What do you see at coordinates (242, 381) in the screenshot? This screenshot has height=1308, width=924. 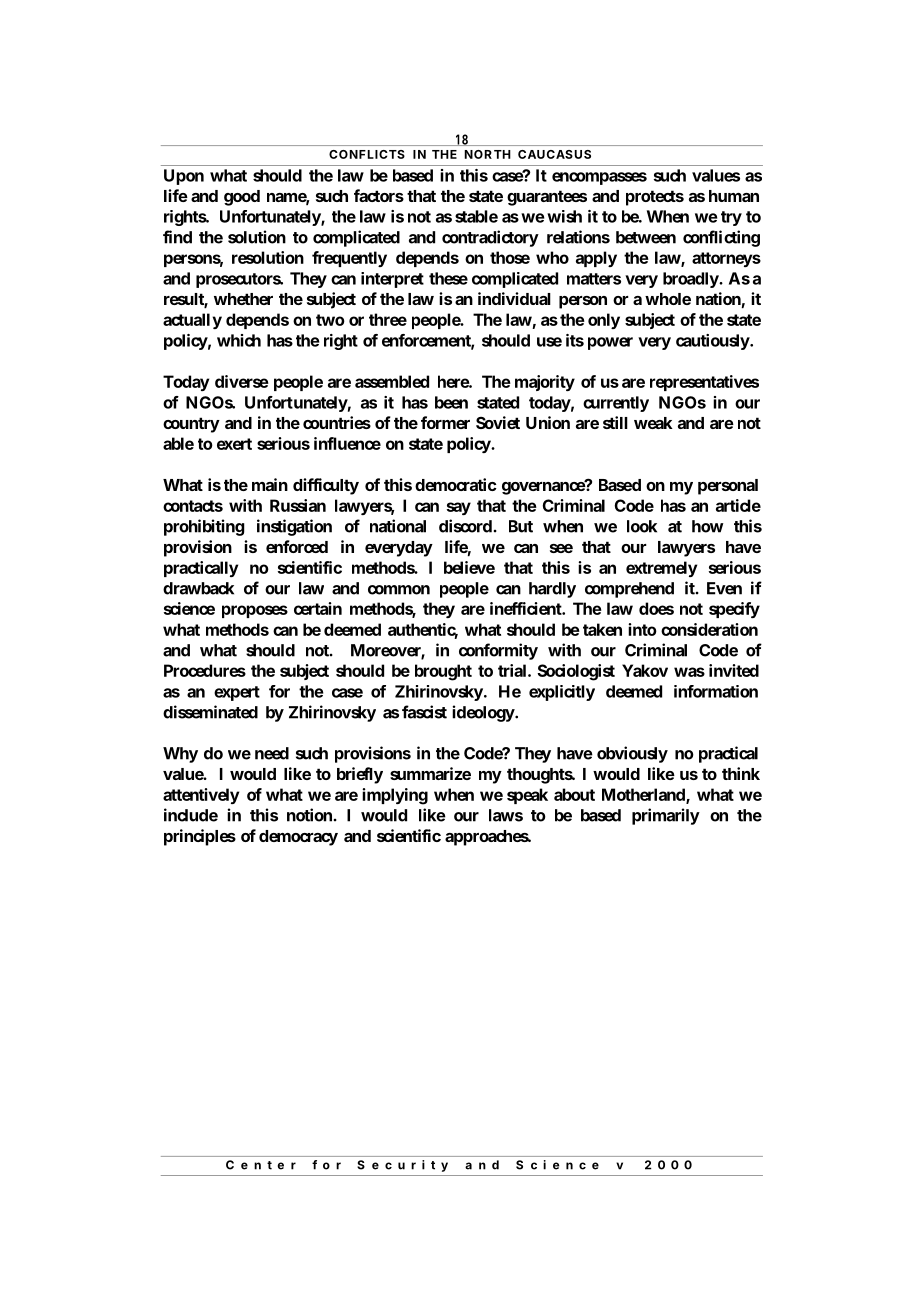 I see `diverse` at bounding box center [242, 381].
